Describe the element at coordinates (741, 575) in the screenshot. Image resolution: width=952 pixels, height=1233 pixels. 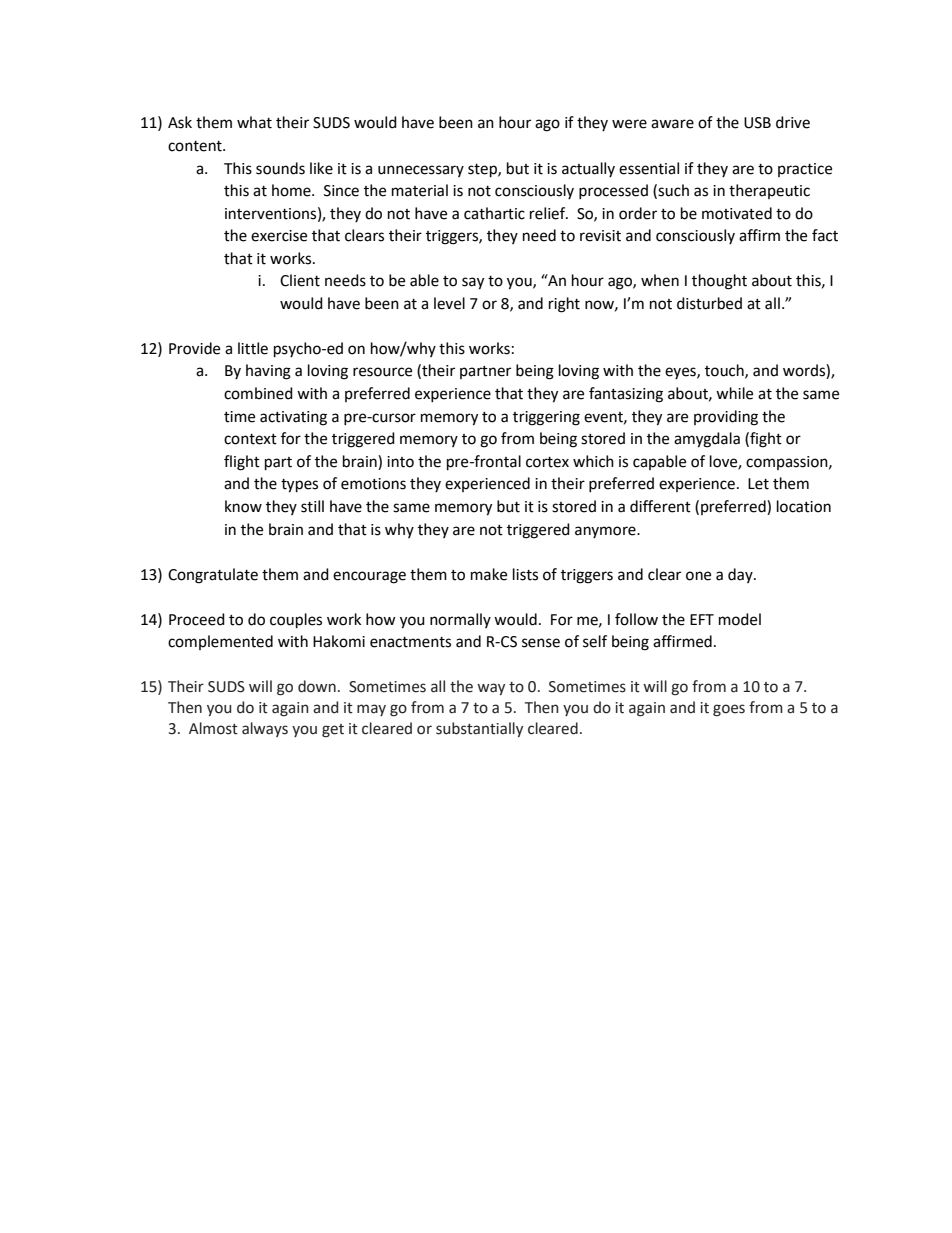
I see `day` at that location.
